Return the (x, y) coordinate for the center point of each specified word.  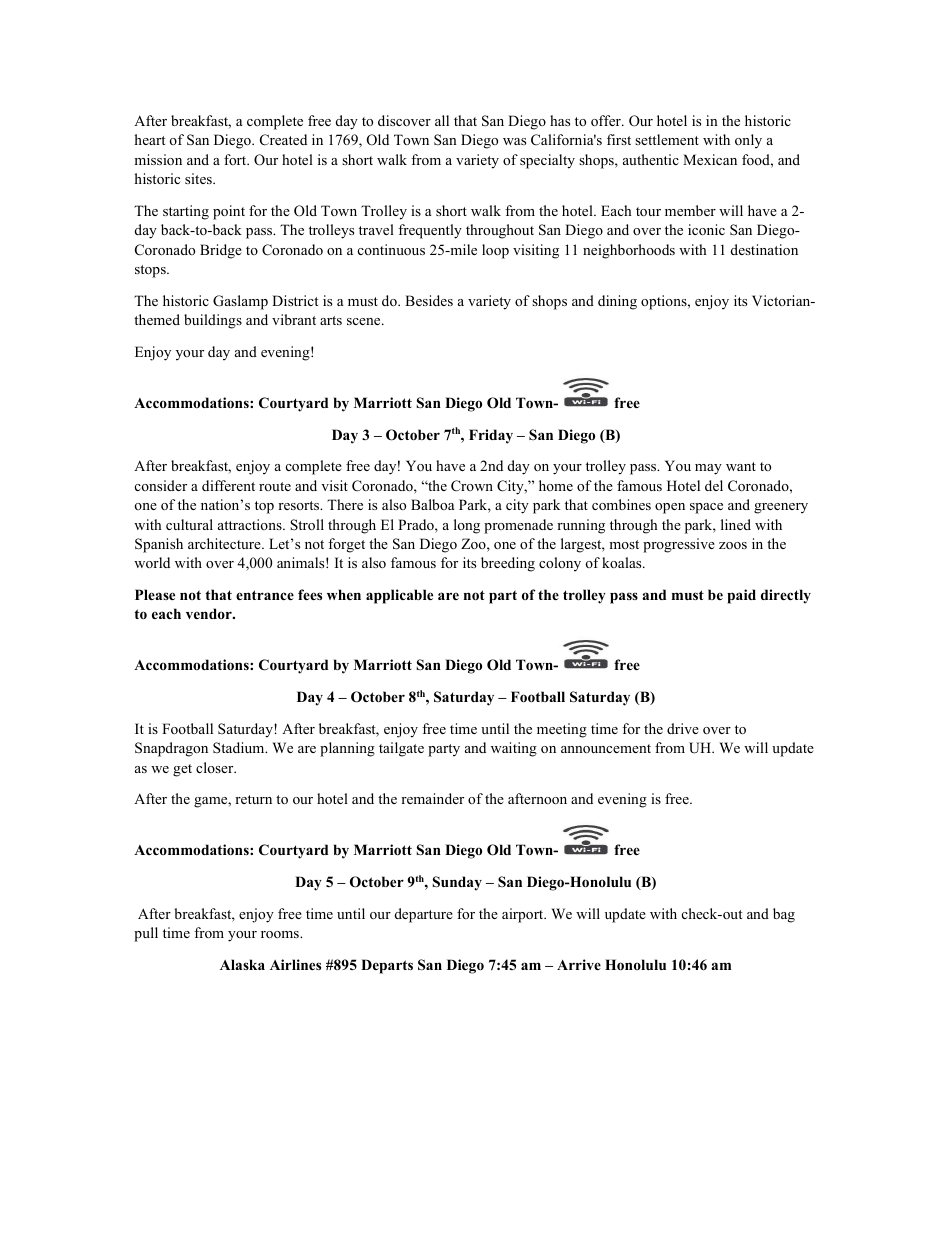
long (467, 526)
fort (236, 159)
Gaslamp (240, 302)
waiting (514, 749)
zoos (733, 545)
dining (617, 302)
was (514, 141)
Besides (429, 300)
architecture (225, 543)
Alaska (242, 964)
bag (784, 915)
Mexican (710, 159)
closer (216, 767)
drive (683, 728)
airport (524, 915)
